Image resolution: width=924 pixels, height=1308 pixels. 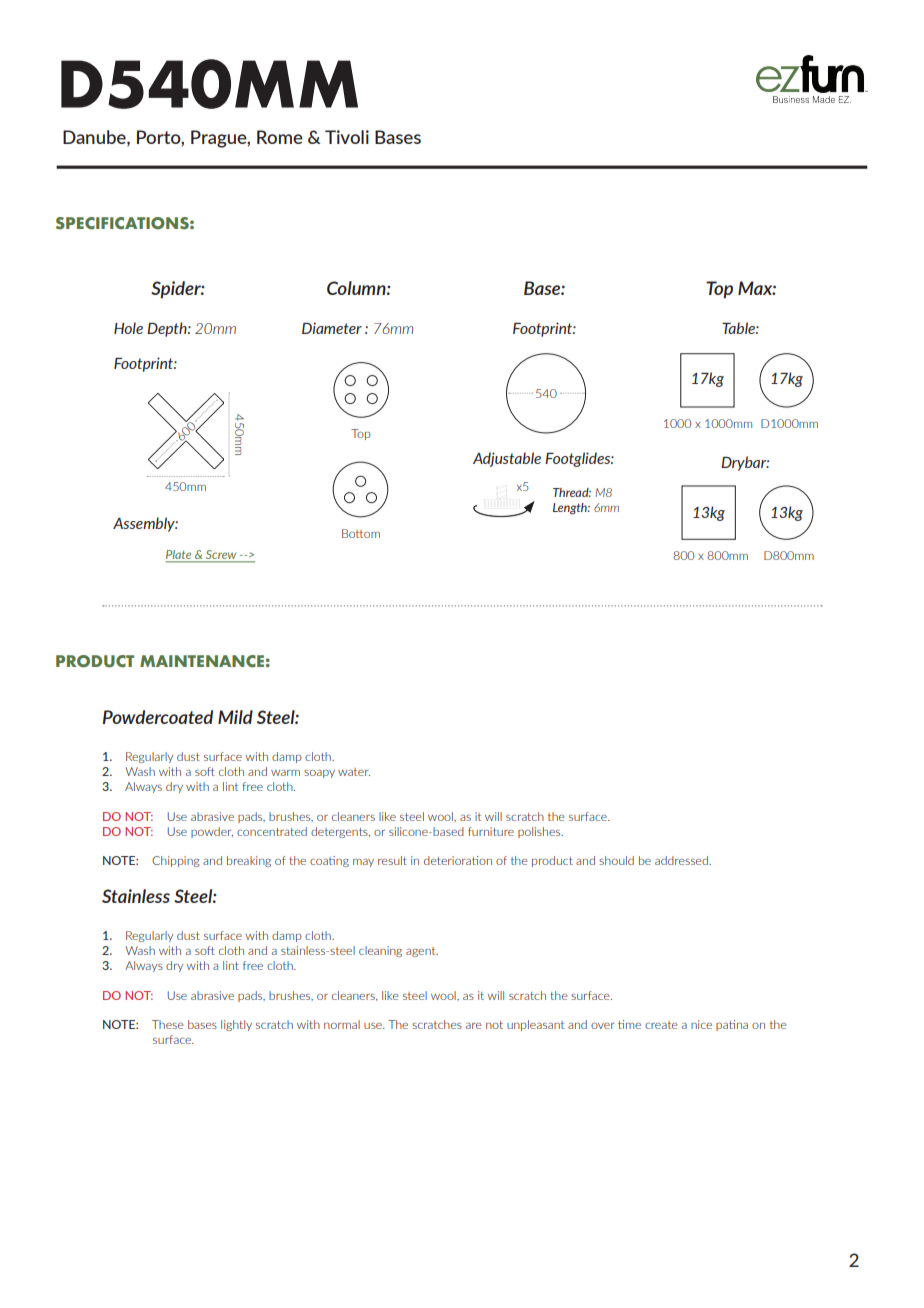 I want to click on Rome, so click(x=280, y=137).
